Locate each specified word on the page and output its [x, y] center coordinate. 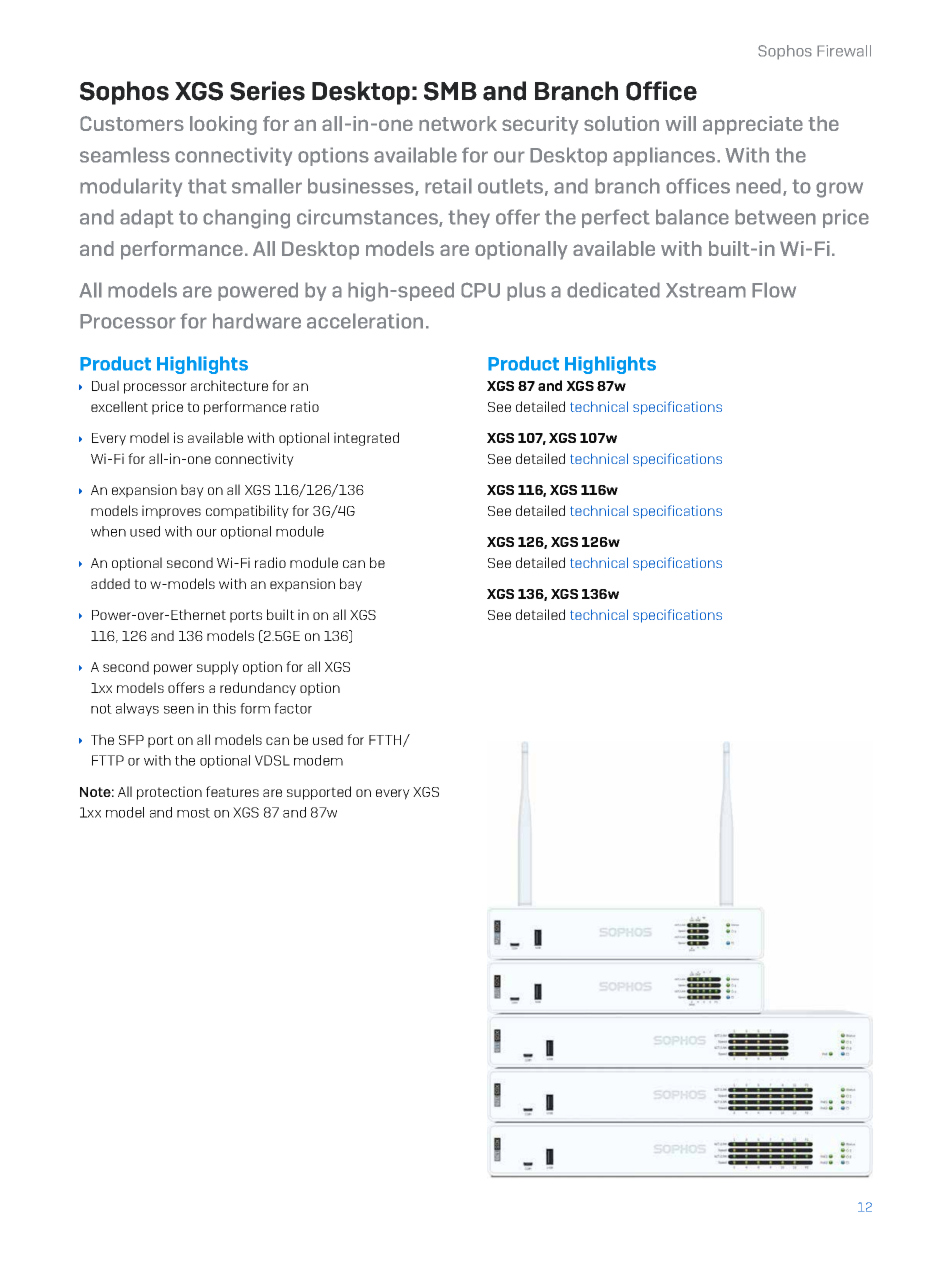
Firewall [844, 51]
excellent [119, 406]
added [110, 583]
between [775, 217]
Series [267, 91]
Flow [774, 290]
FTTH [386, 741]
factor [293, 708]
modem [318, 760]
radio [270, 562]
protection [169, 793]
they [469, 218]
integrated [366, 439]
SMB [450, 91]
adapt [147, 218]
